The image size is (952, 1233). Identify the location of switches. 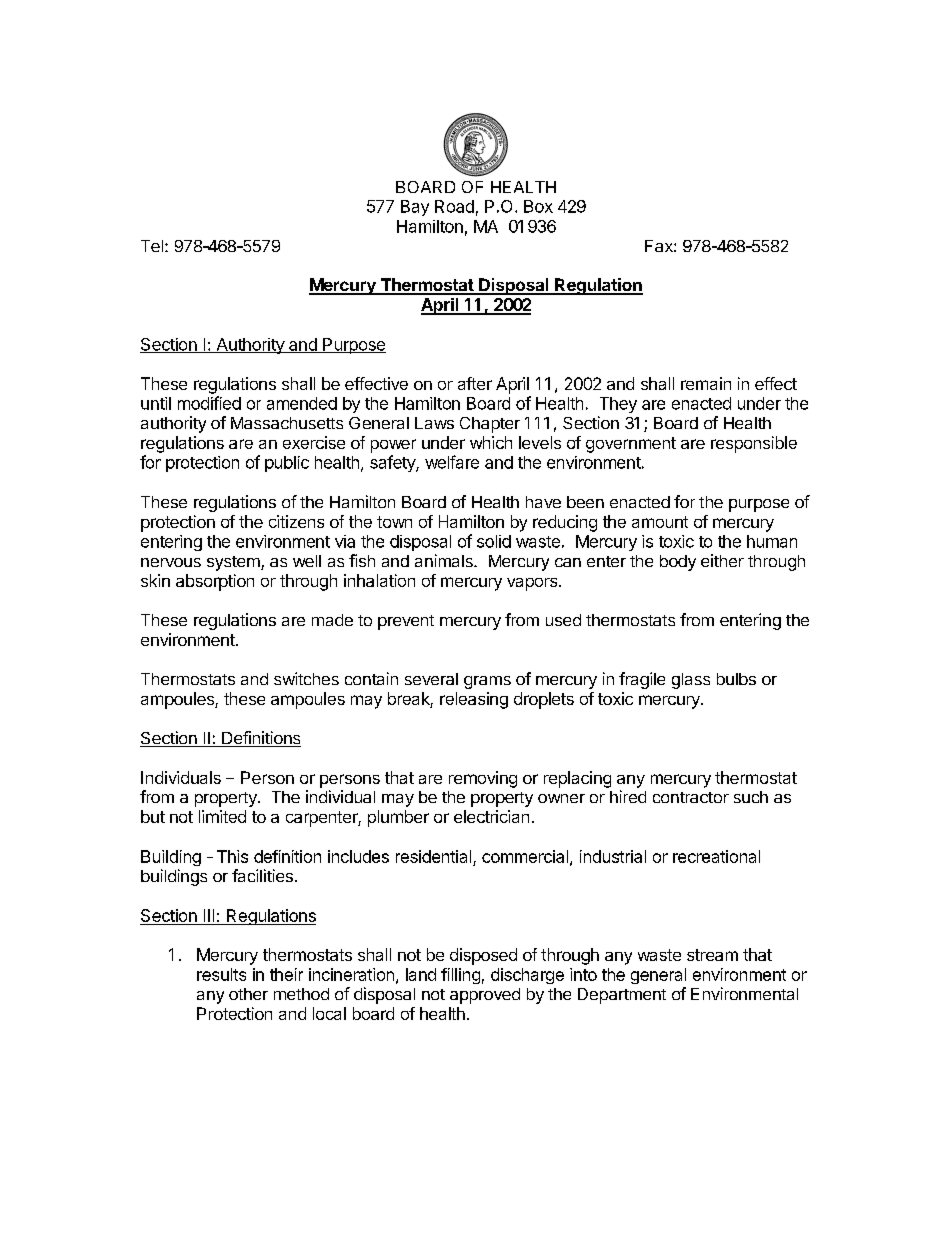
(306, 678).
